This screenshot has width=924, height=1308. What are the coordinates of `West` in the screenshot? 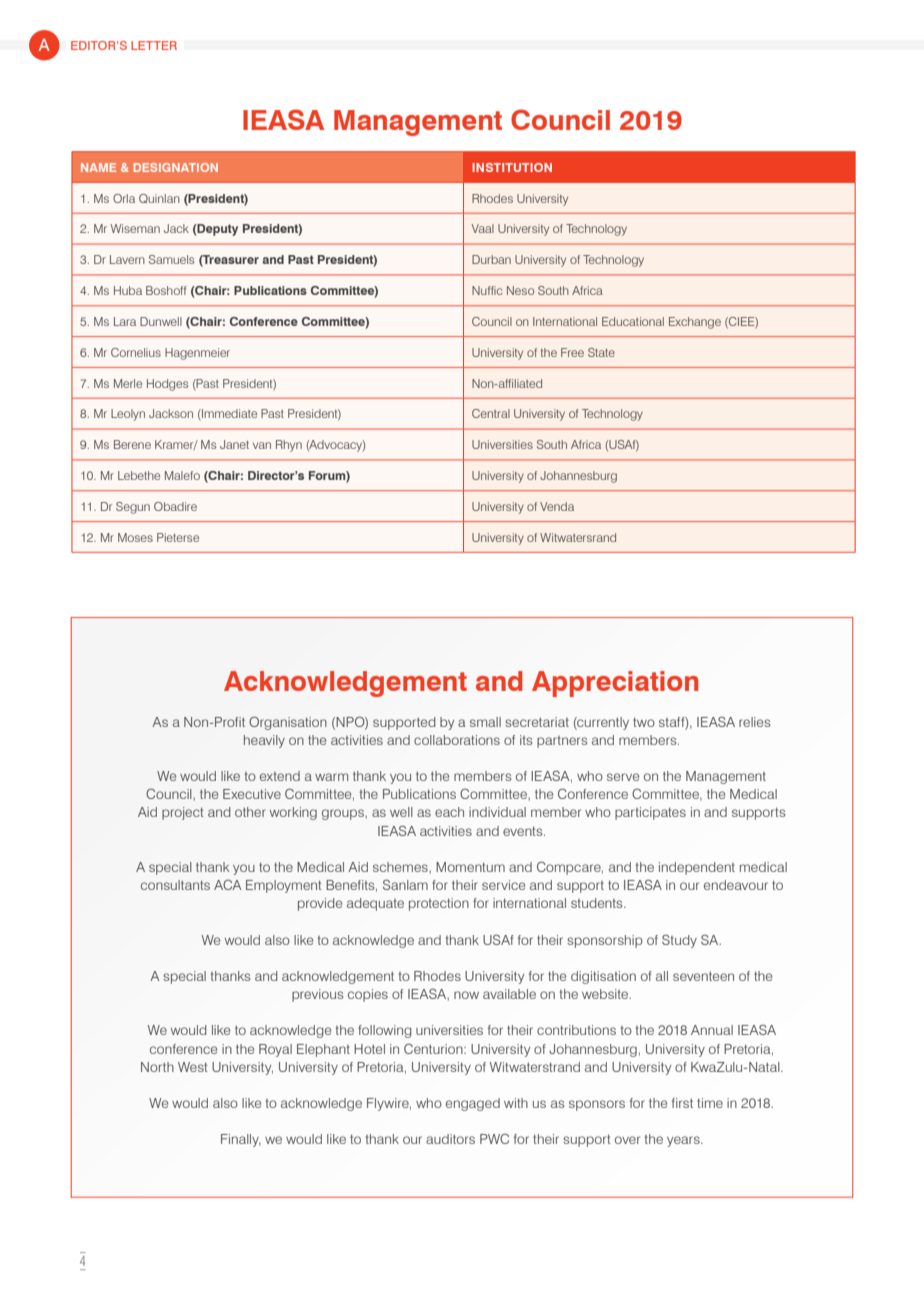 It's located at (193, 1067).
